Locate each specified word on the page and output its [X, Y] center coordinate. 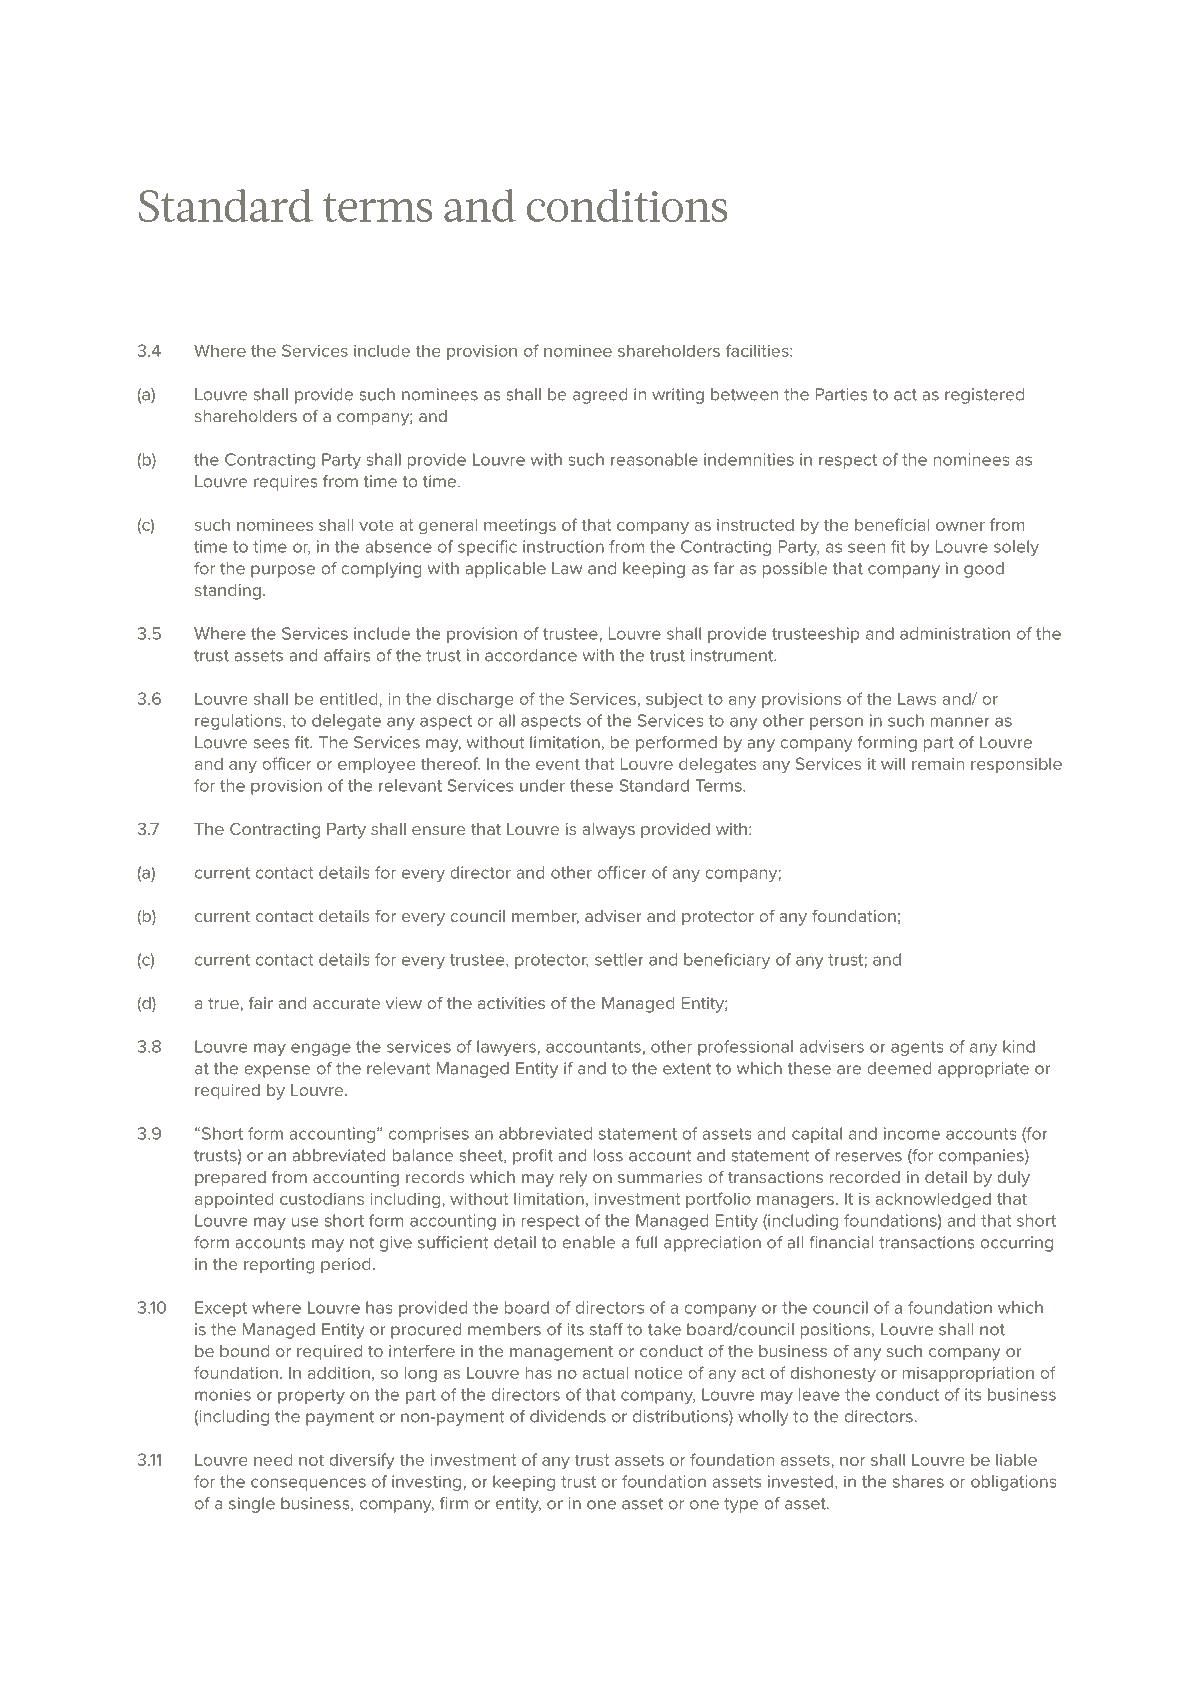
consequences [308, 1484]
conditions [627, 205]
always [608, 831]
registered [984, 396]
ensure [439, 830]
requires [285, 483]
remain [938, 764]
